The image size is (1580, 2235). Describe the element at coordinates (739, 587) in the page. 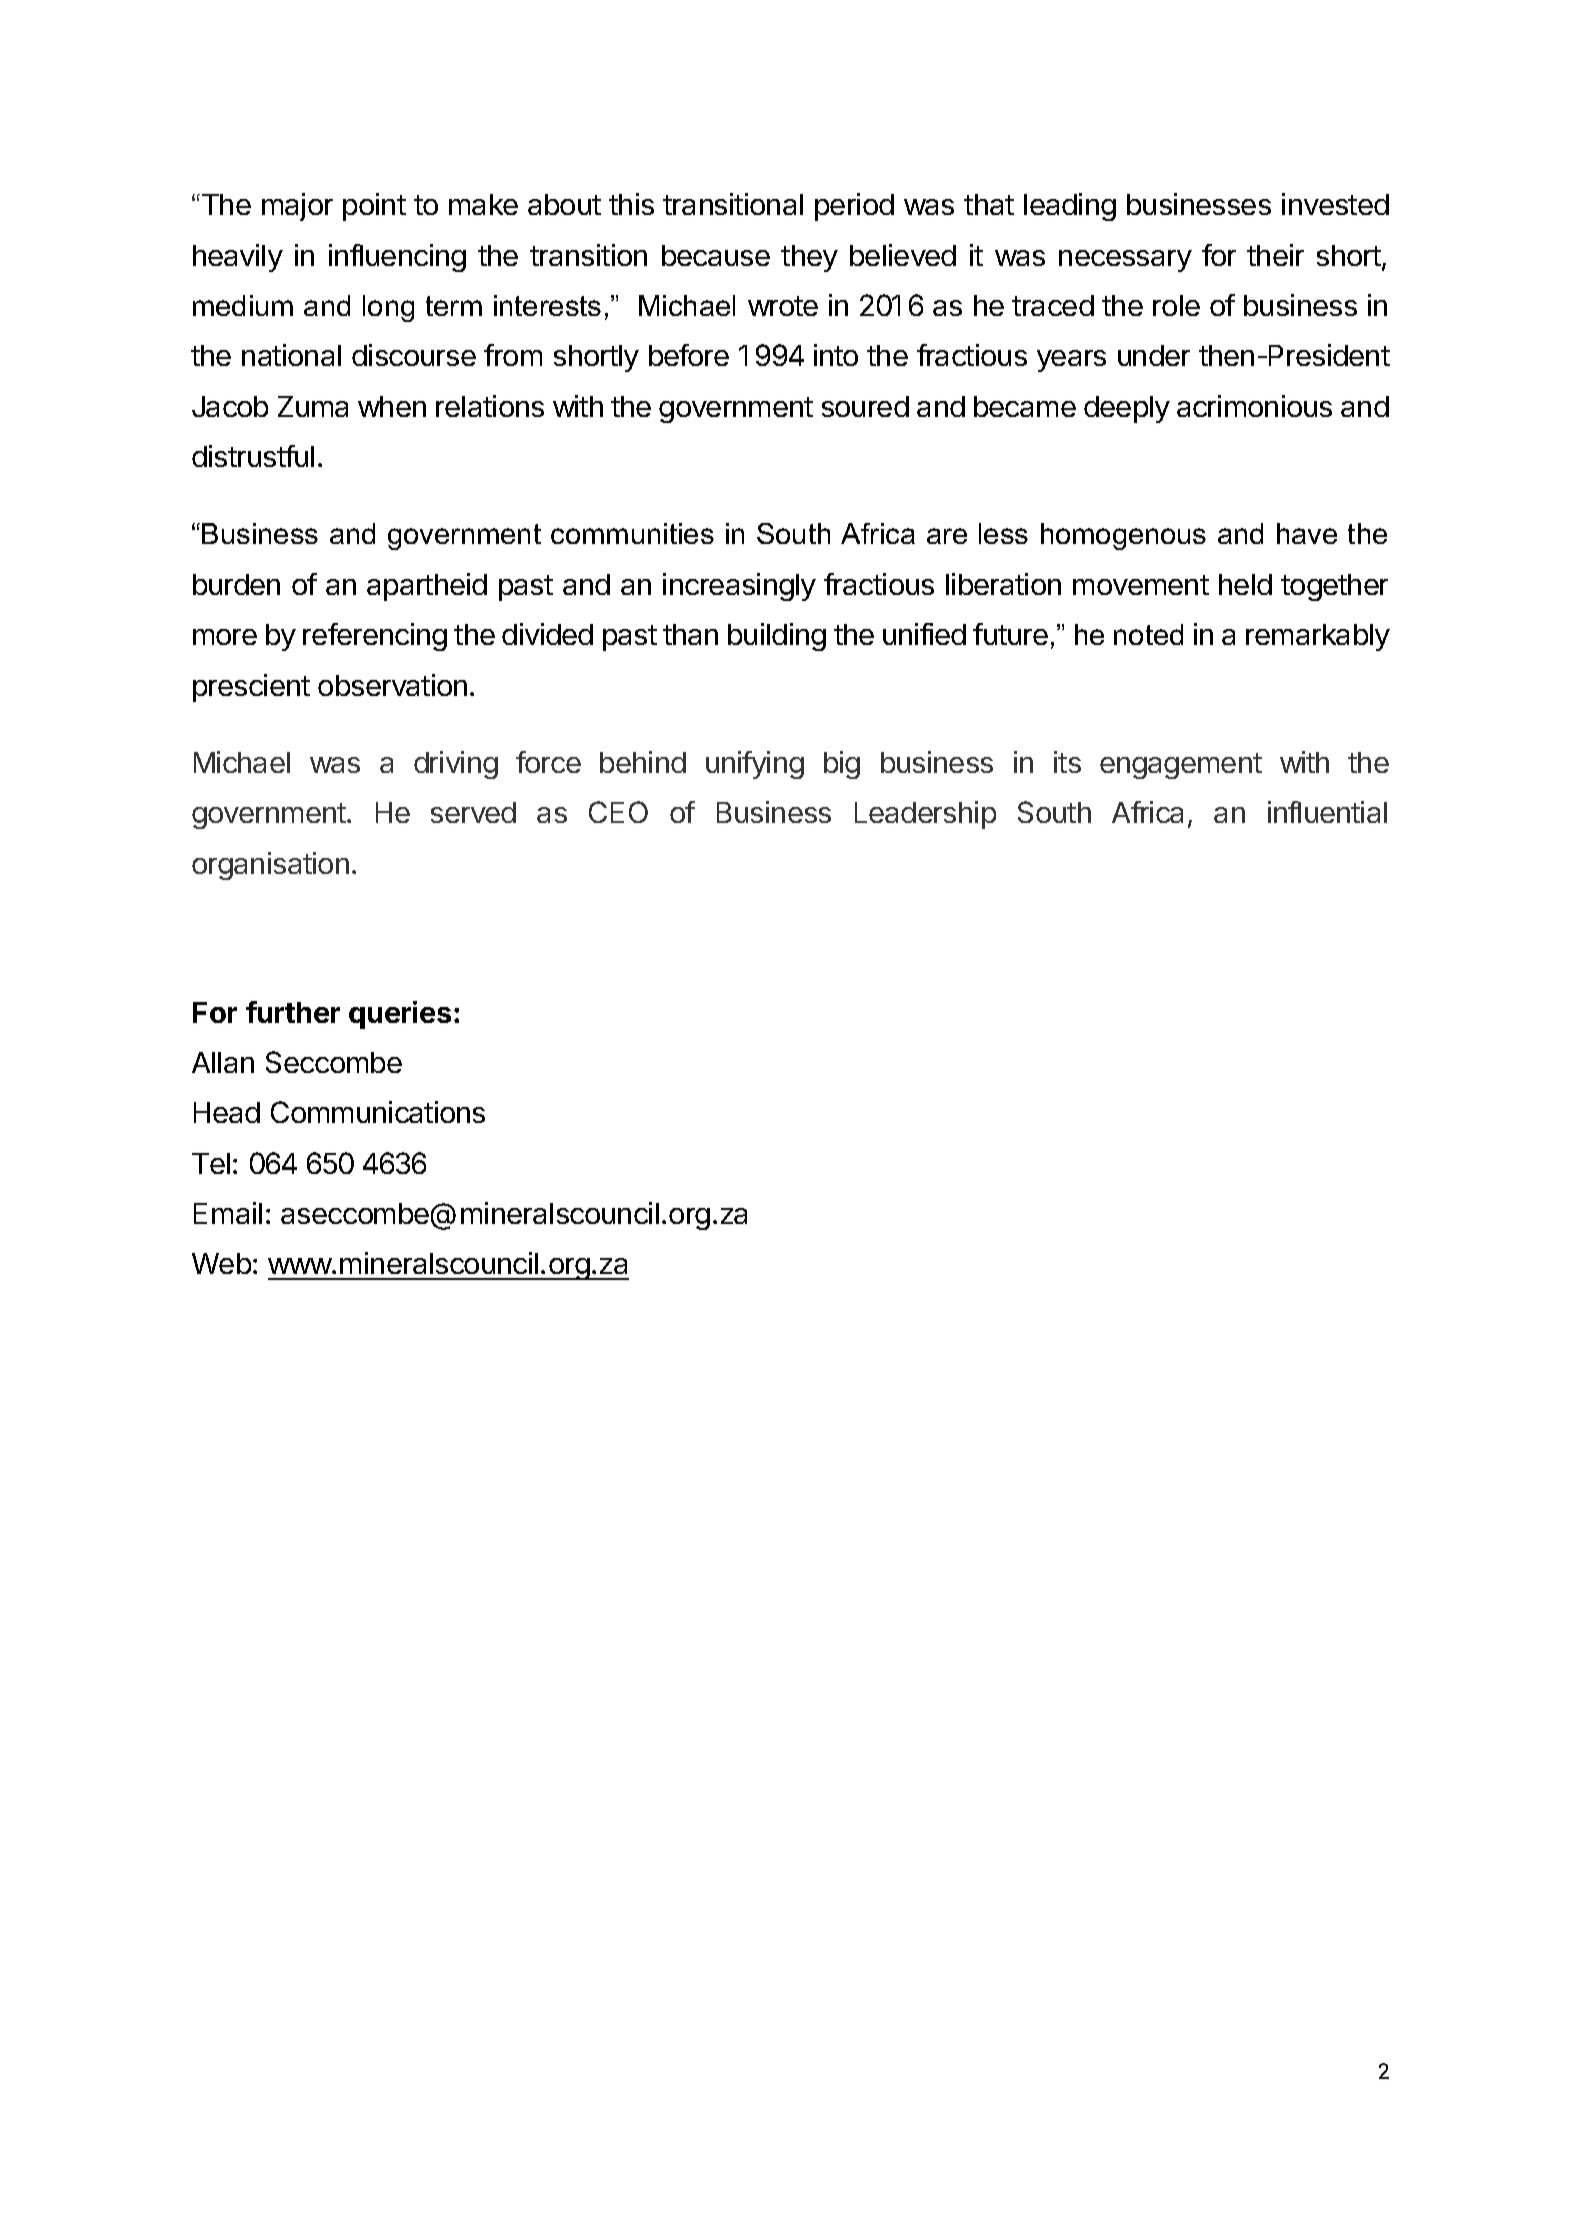

I see `increasingly` at that location.
